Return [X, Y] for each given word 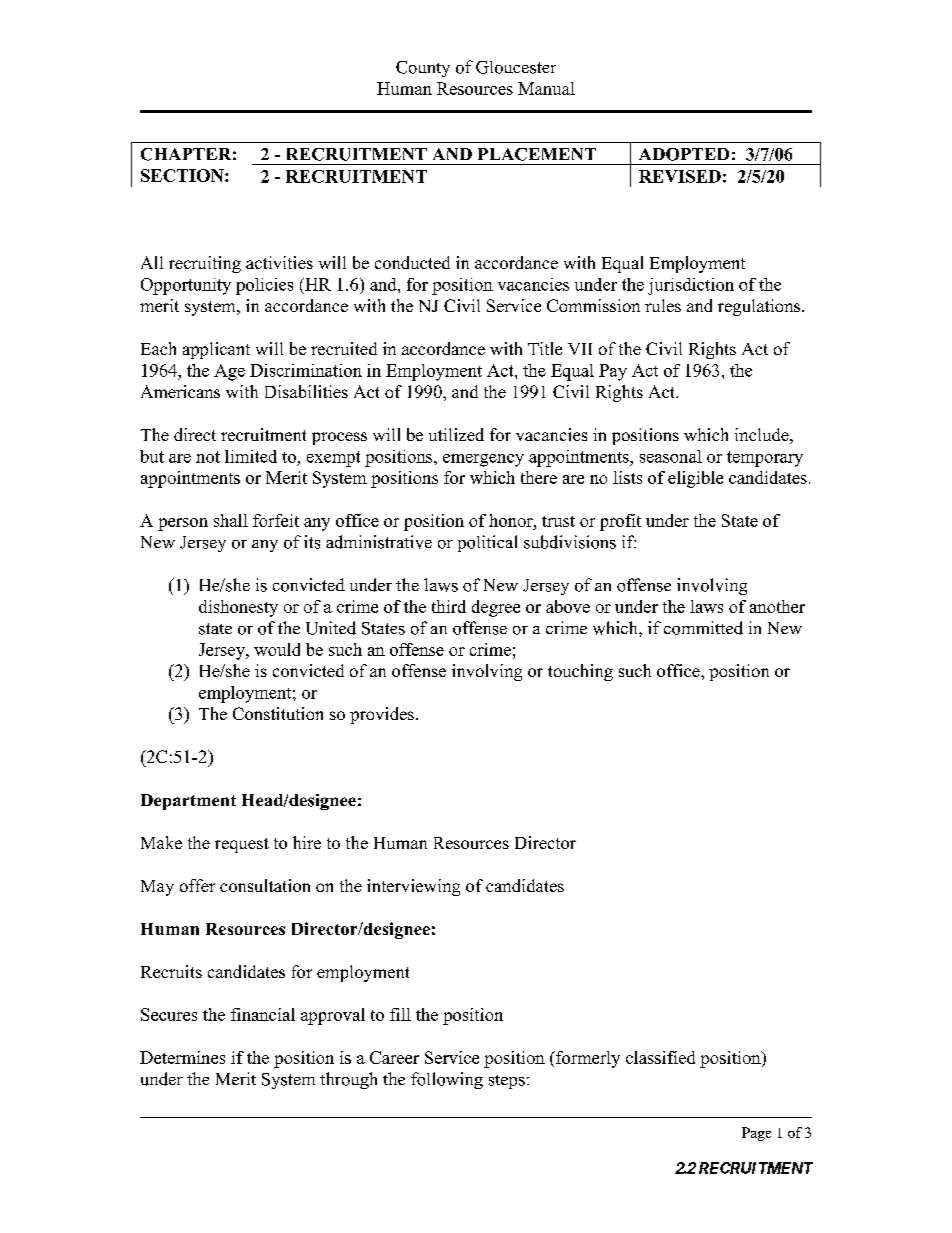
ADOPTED [684, 154]
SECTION [183, 175]
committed [703, 628]
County [423, 69]
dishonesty [238, 608]
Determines [182, 1057]
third [449, 606]
